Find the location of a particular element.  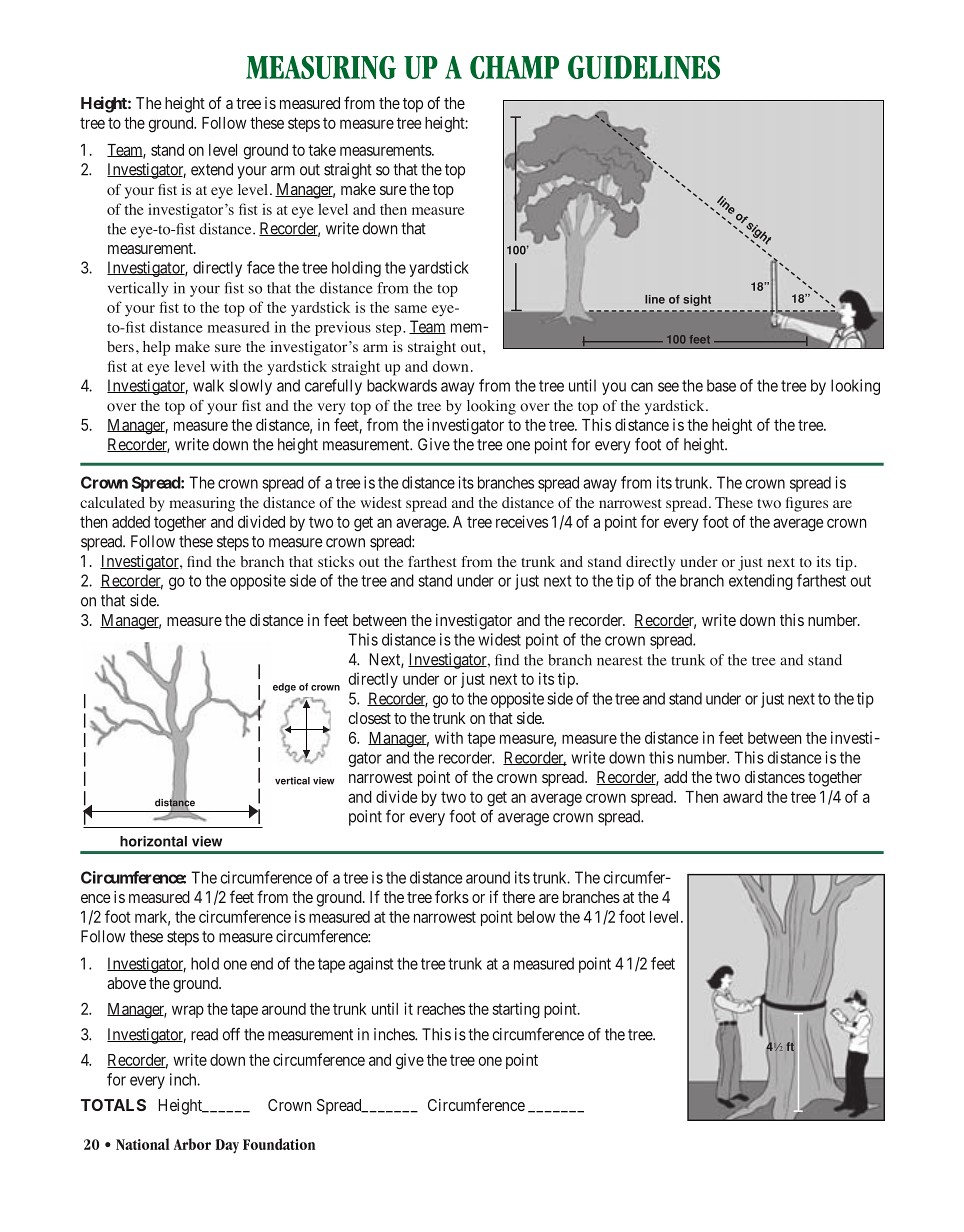

see is located at coordinates (668, 387).
